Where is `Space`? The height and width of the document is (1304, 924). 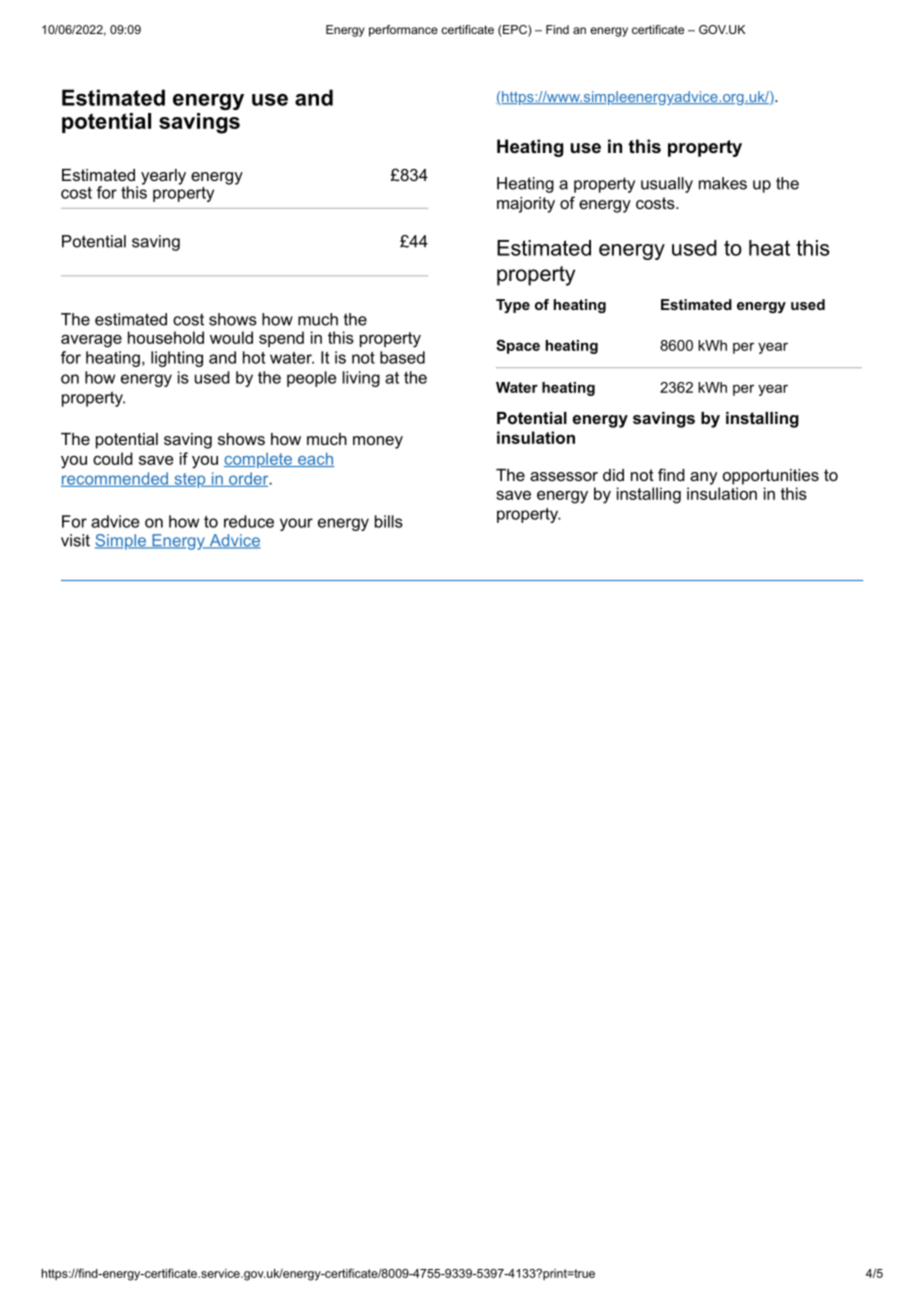
Space is located at coordinates (518, 346).
